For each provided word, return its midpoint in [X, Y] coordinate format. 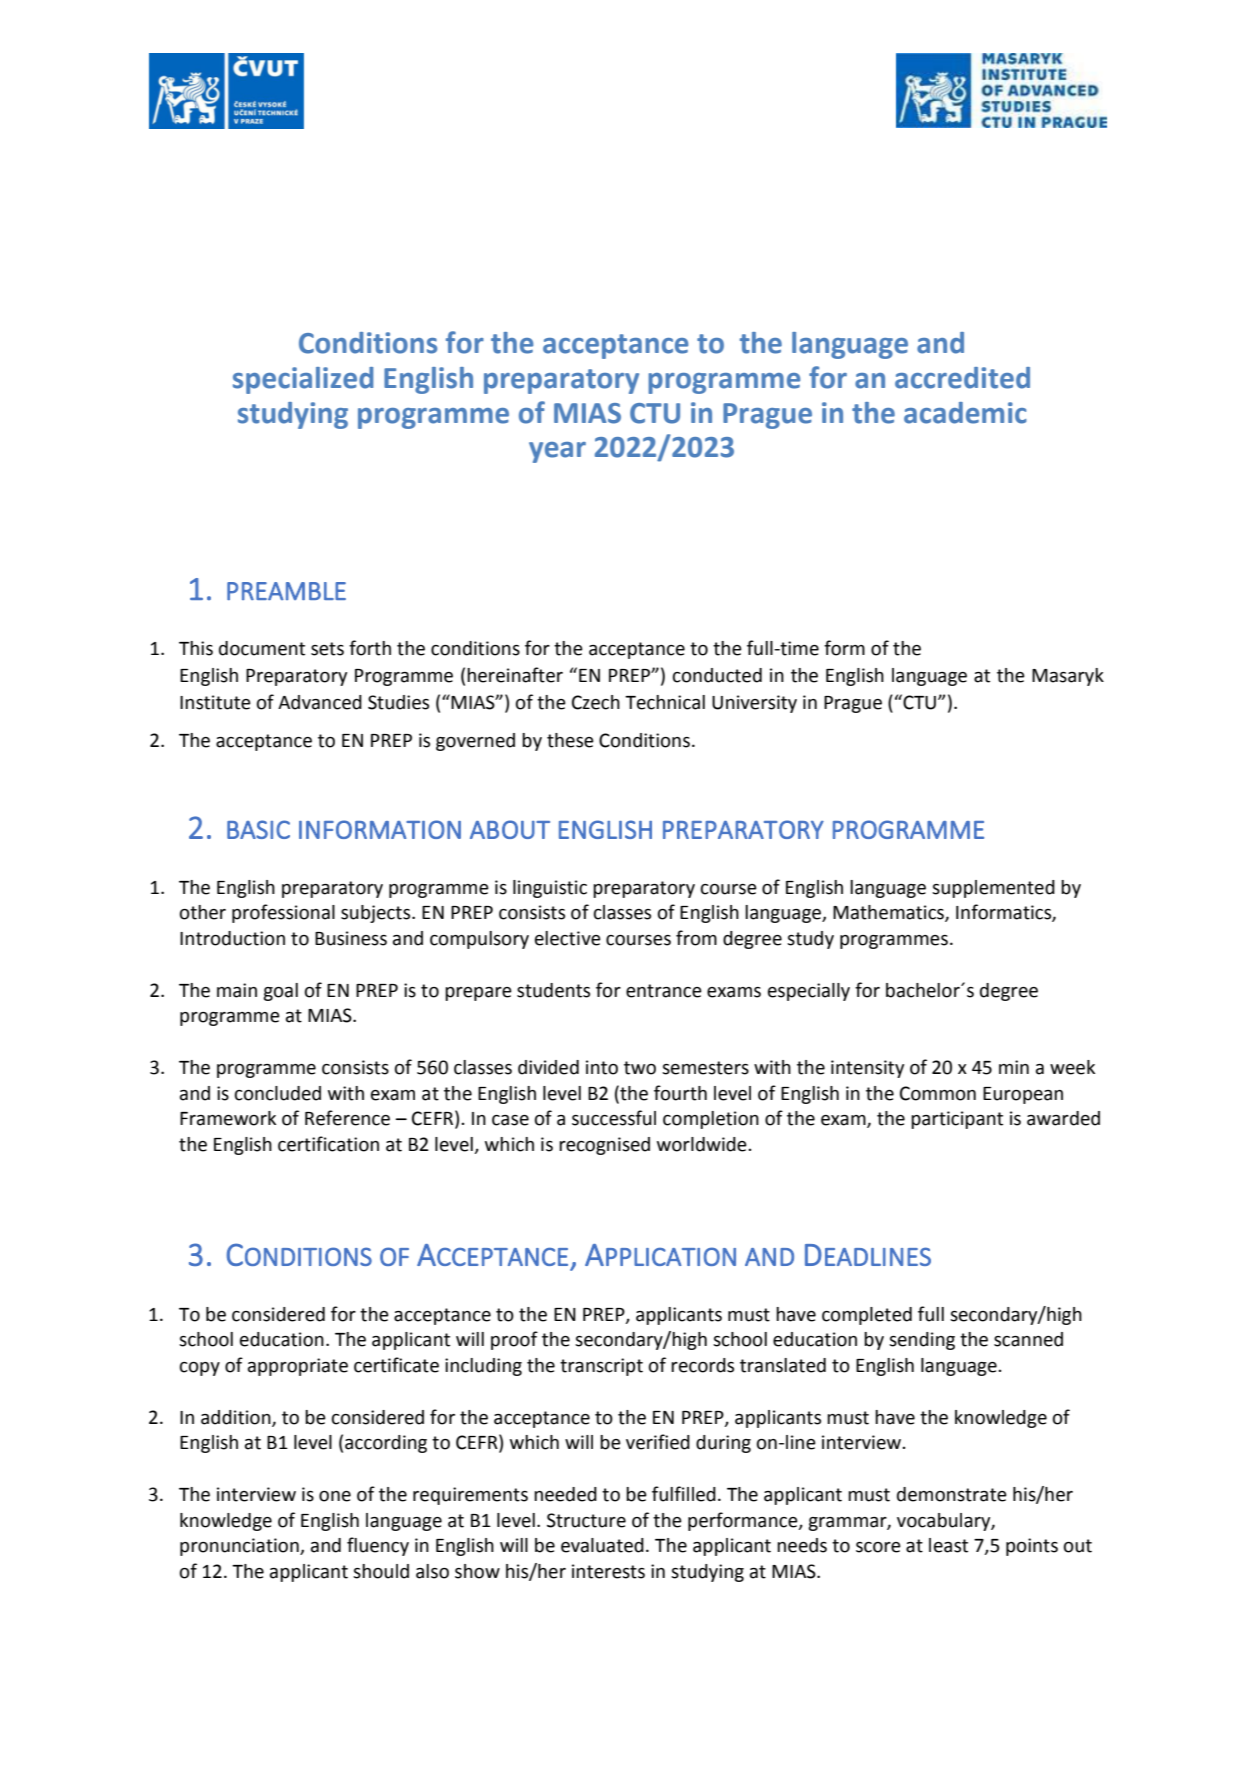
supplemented [993, 889]
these [570, 740]
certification [328, 1144]
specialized [303, 380]
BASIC [258, 829]
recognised [604, 1146]
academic [965, 413]
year [557, 452]
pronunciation [240, 1547]
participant [957, 1120]
